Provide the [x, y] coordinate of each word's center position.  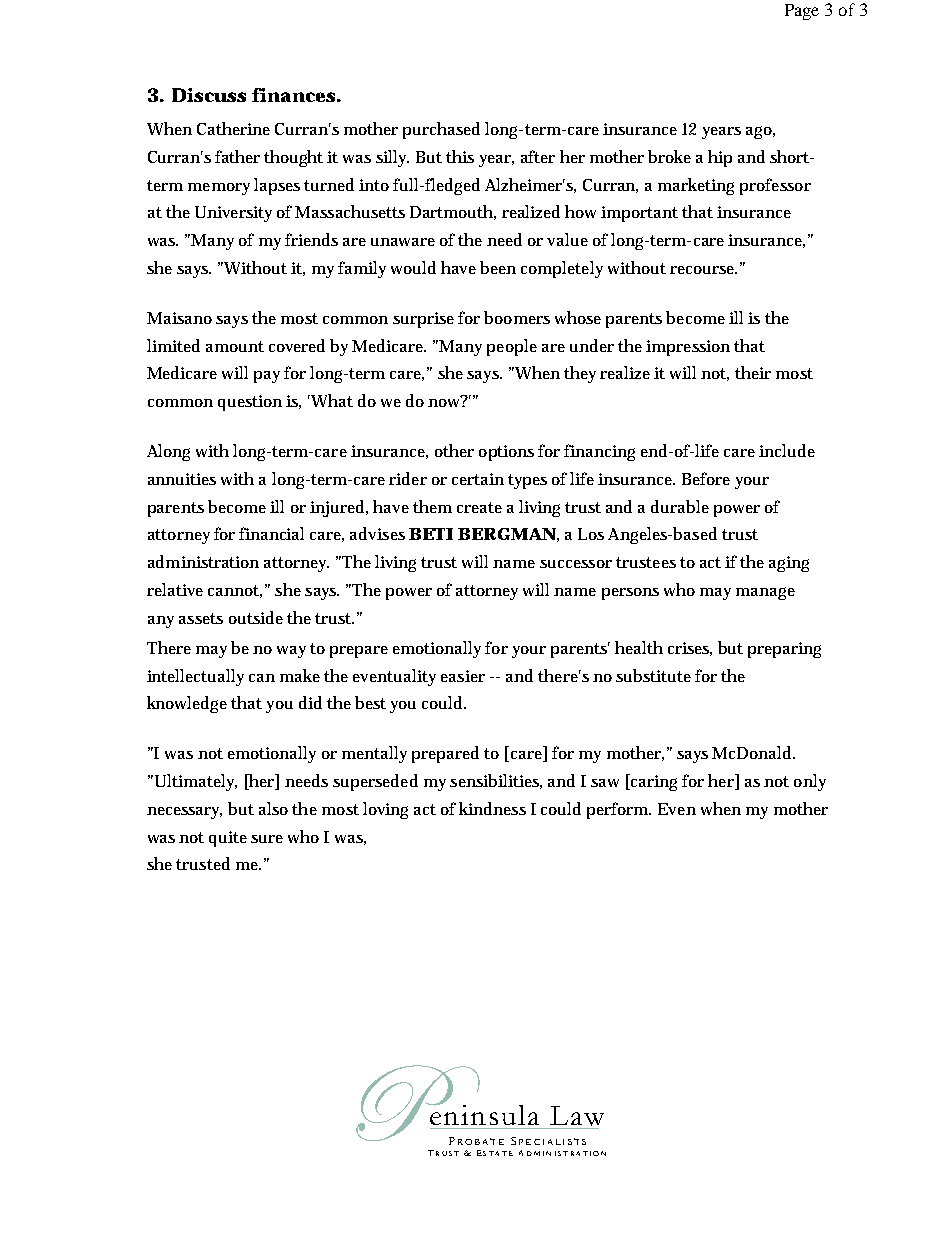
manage [765, 593]
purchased [441, 130]
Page [802, 12]
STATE [498, 1153]
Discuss [209, 95]
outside [256, 617]
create [479, 507]
